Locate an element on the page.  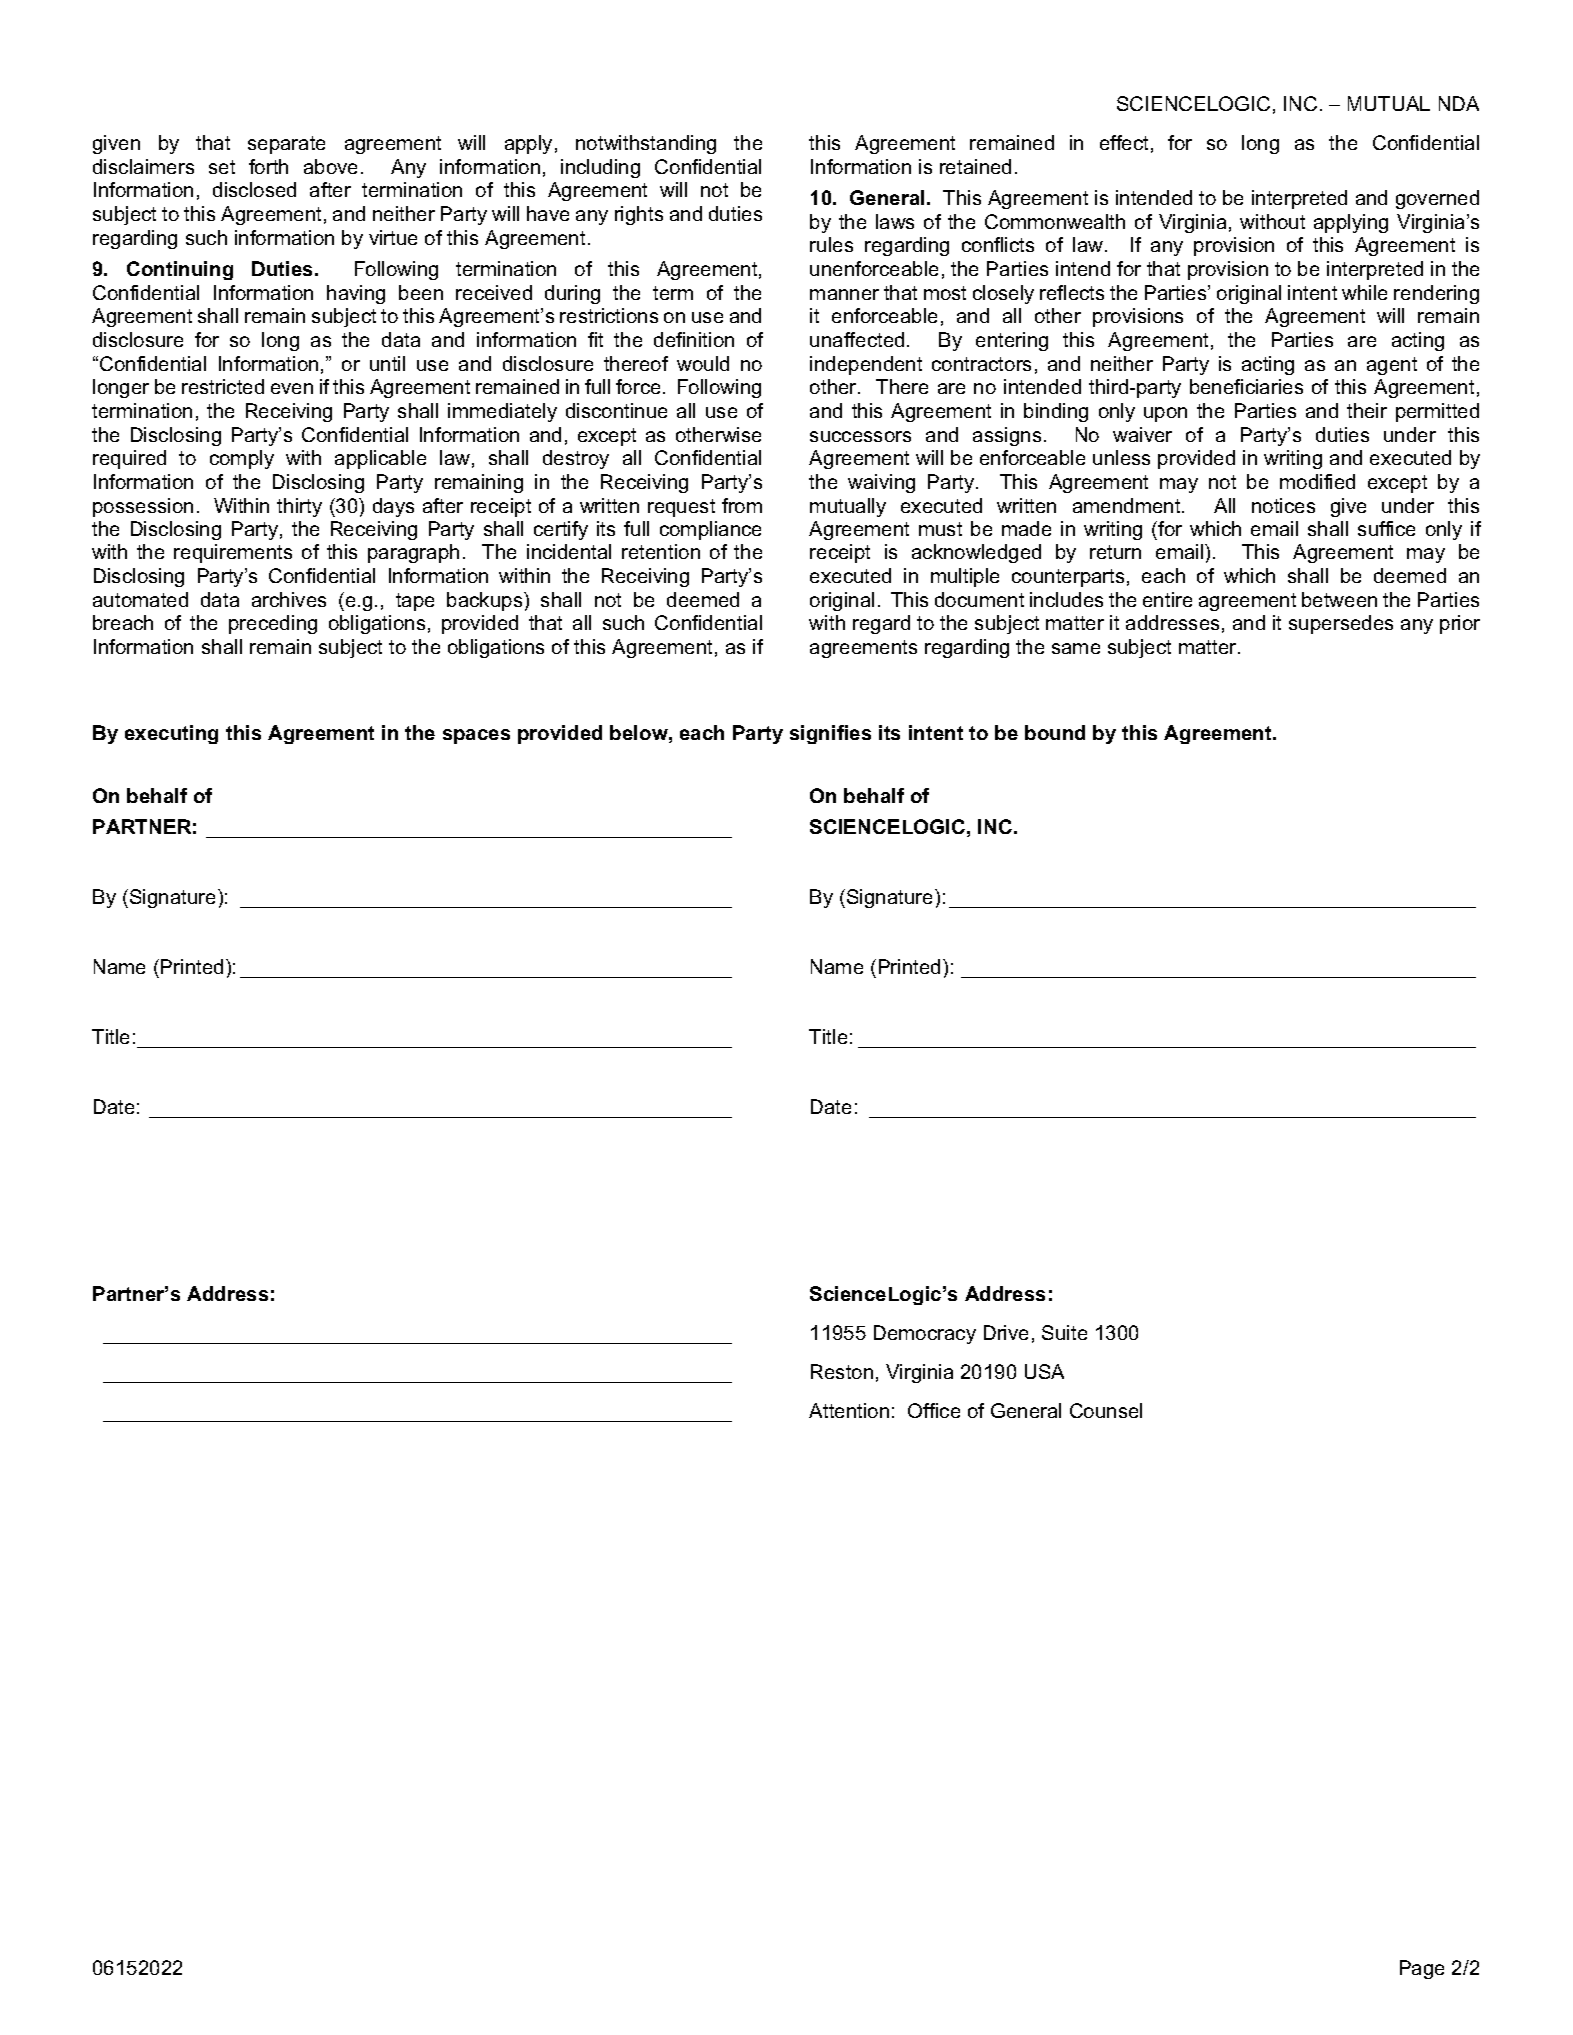
Reston is located at coordinates (842, 1371).
